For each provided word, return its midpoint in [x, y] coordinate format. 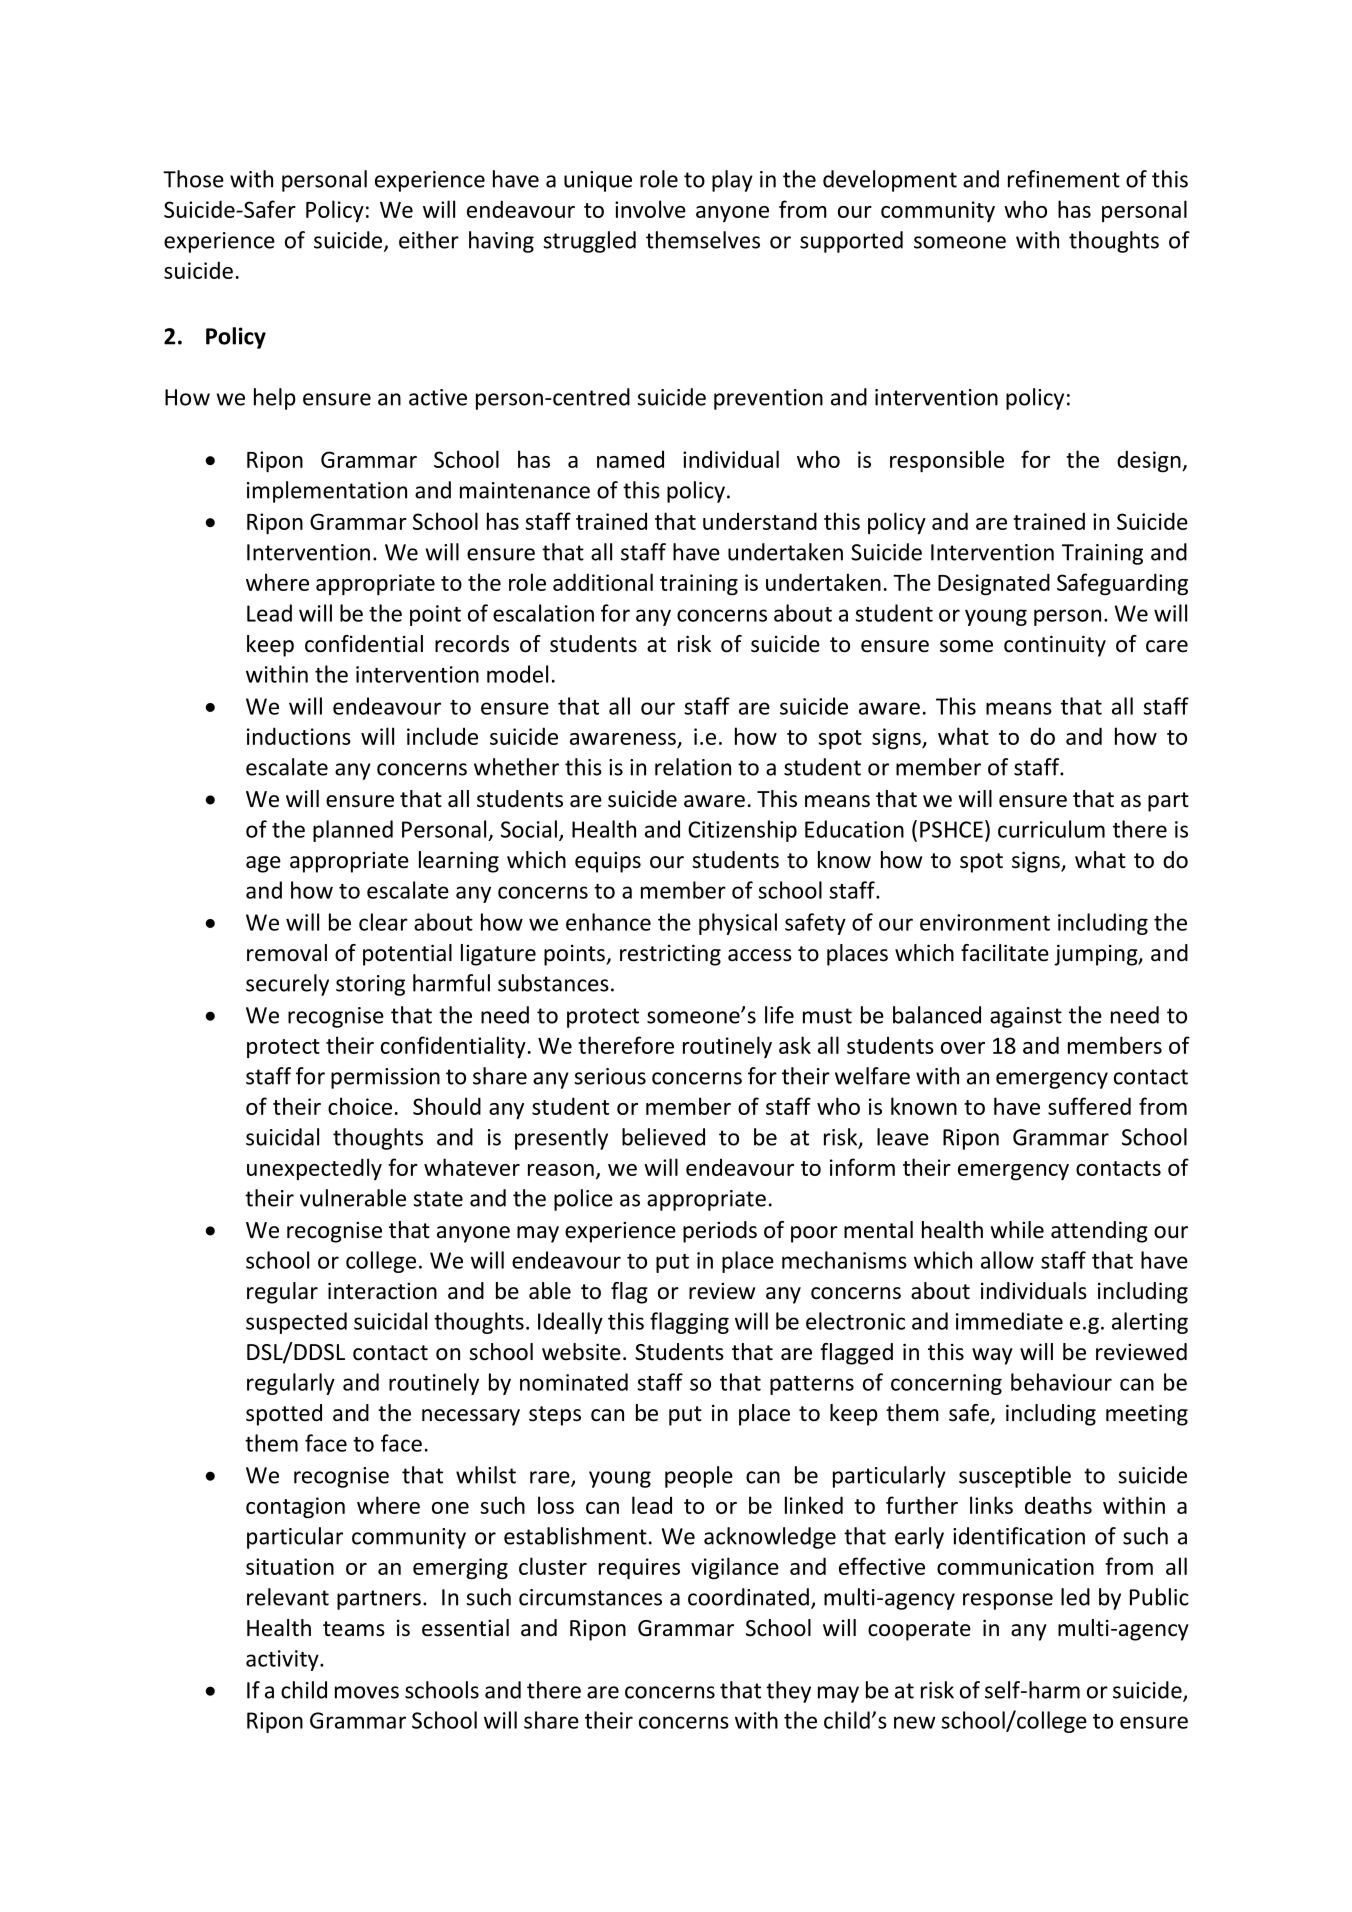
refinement [1064, 179]
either [429, 240]
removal [287, 953]
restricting [670, 955]
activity [283, 1660]
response [1008, 1601]
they [788, 1692]
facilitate [1005, 953]
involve [650, 209]
